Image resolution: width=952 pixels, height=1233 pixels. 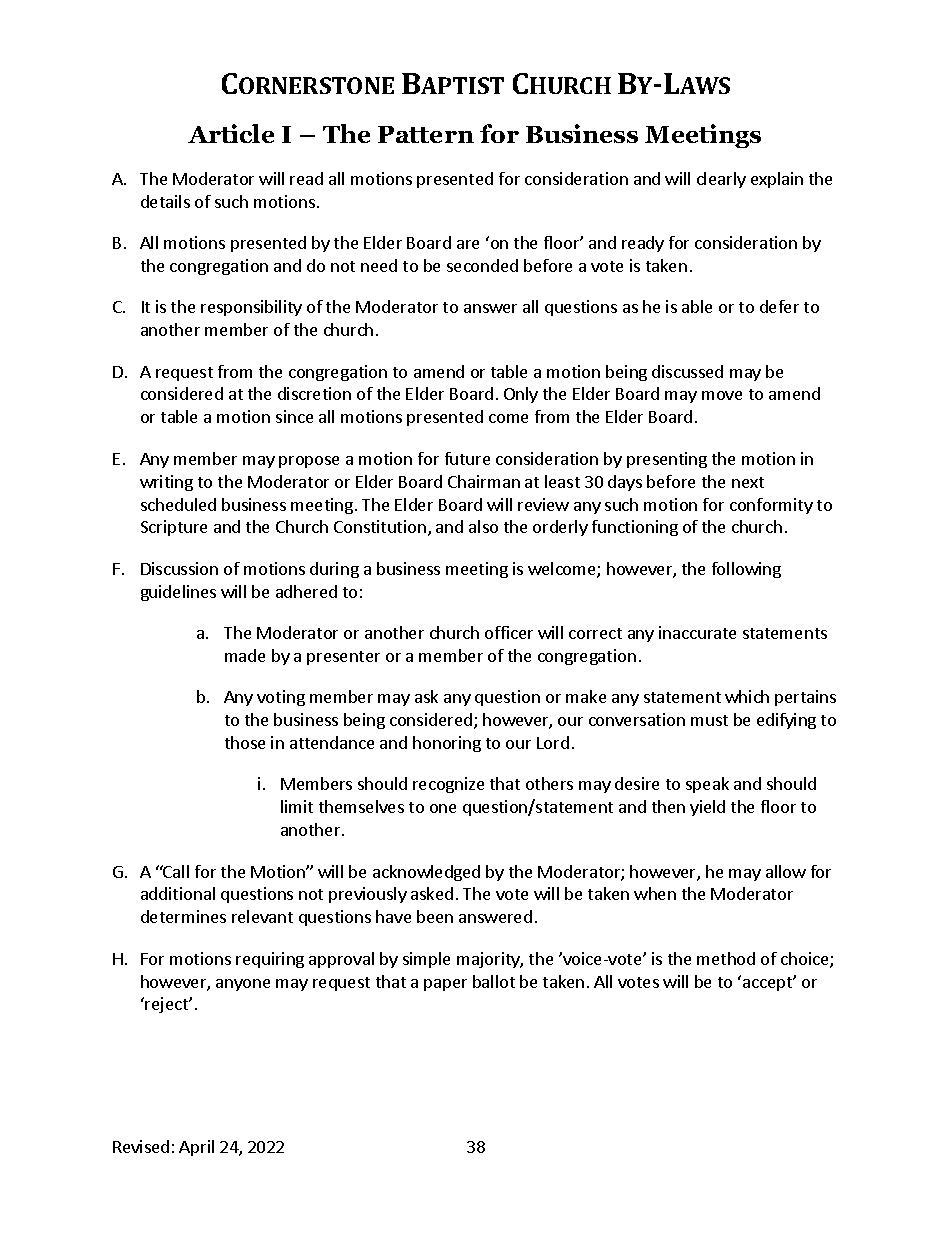 What do you see at coordinates (721, 180) in the document?
I see `clearly` at bounding box center [721, 180].
